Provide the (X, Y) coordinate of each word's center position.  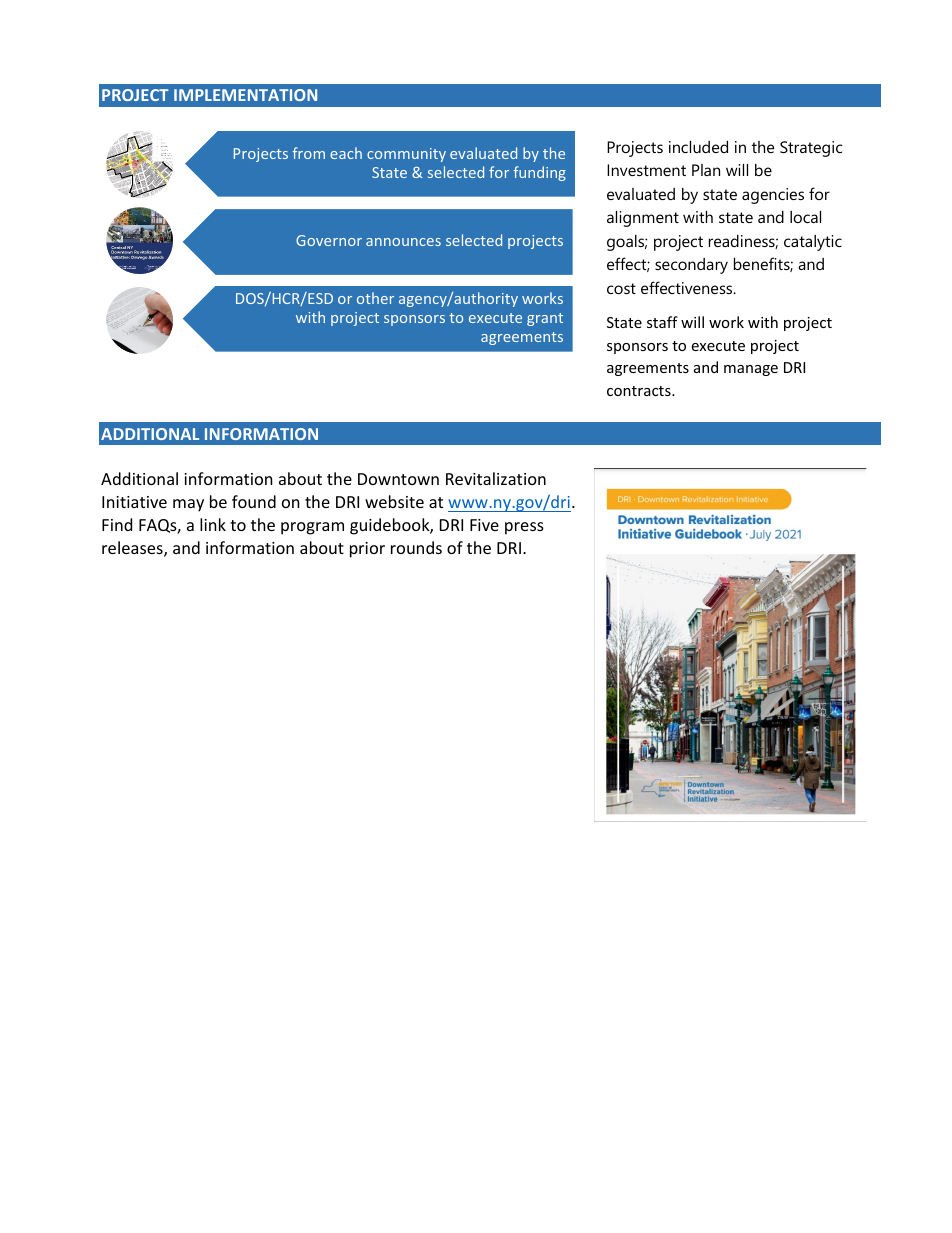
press (524, 528)
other (375, 298)
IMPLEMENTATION (245, 95)
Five (484, 525)
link (213, 524)
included (698, 147)
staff (662, 322)
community (406, 155)
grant (545, 319)
